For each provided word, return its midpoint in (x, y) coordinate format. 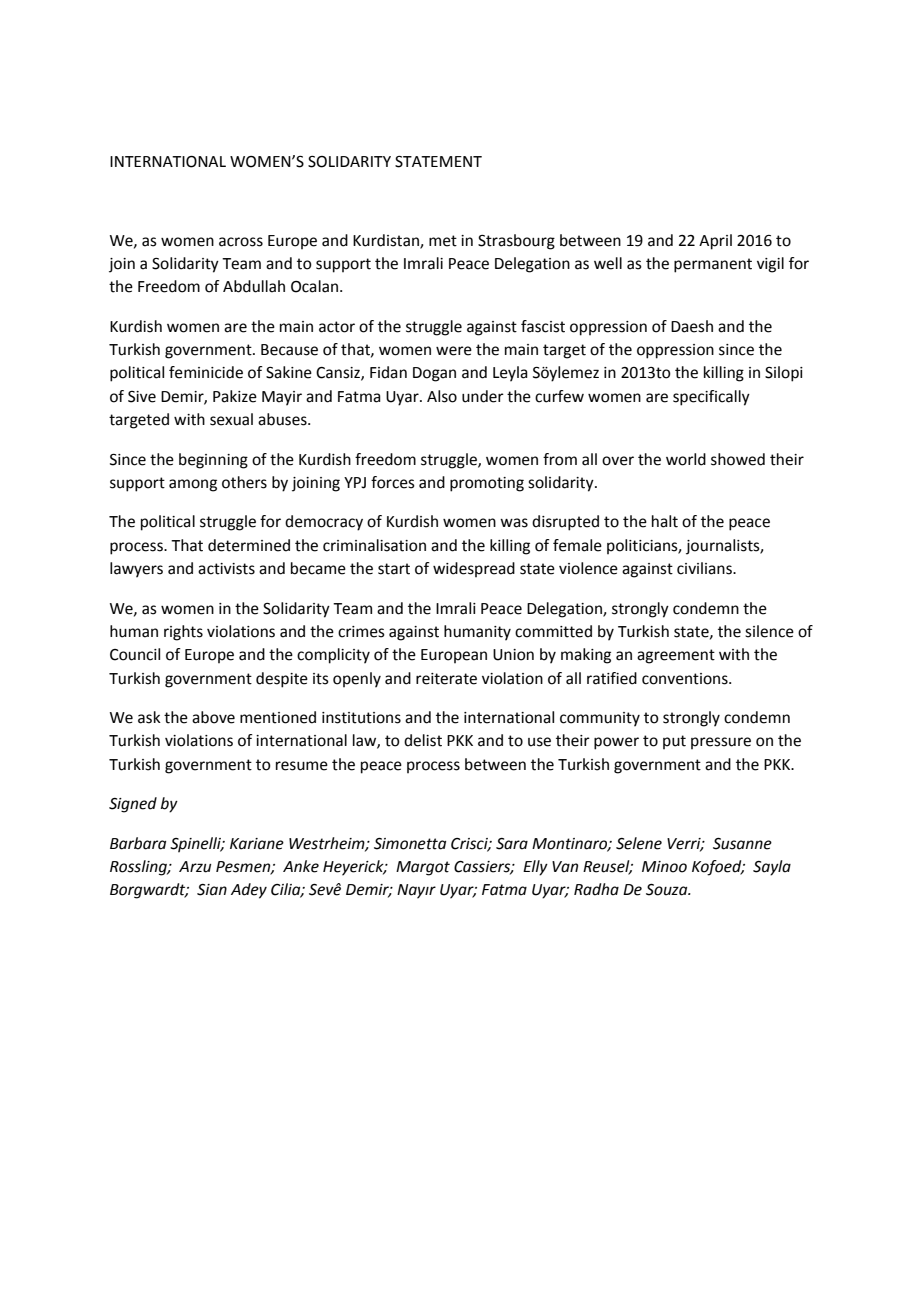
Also (442, 396)
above (213, 717)
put (674, 742)
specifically (711, 398)
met (443, 241)
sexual (231, 419)
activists (226, 569)
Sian (212, 890)
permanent (713, 265)
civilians (705, 568)
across (241, 242)
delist (423, 740)
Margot (423, 868)
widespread (474, 569)
